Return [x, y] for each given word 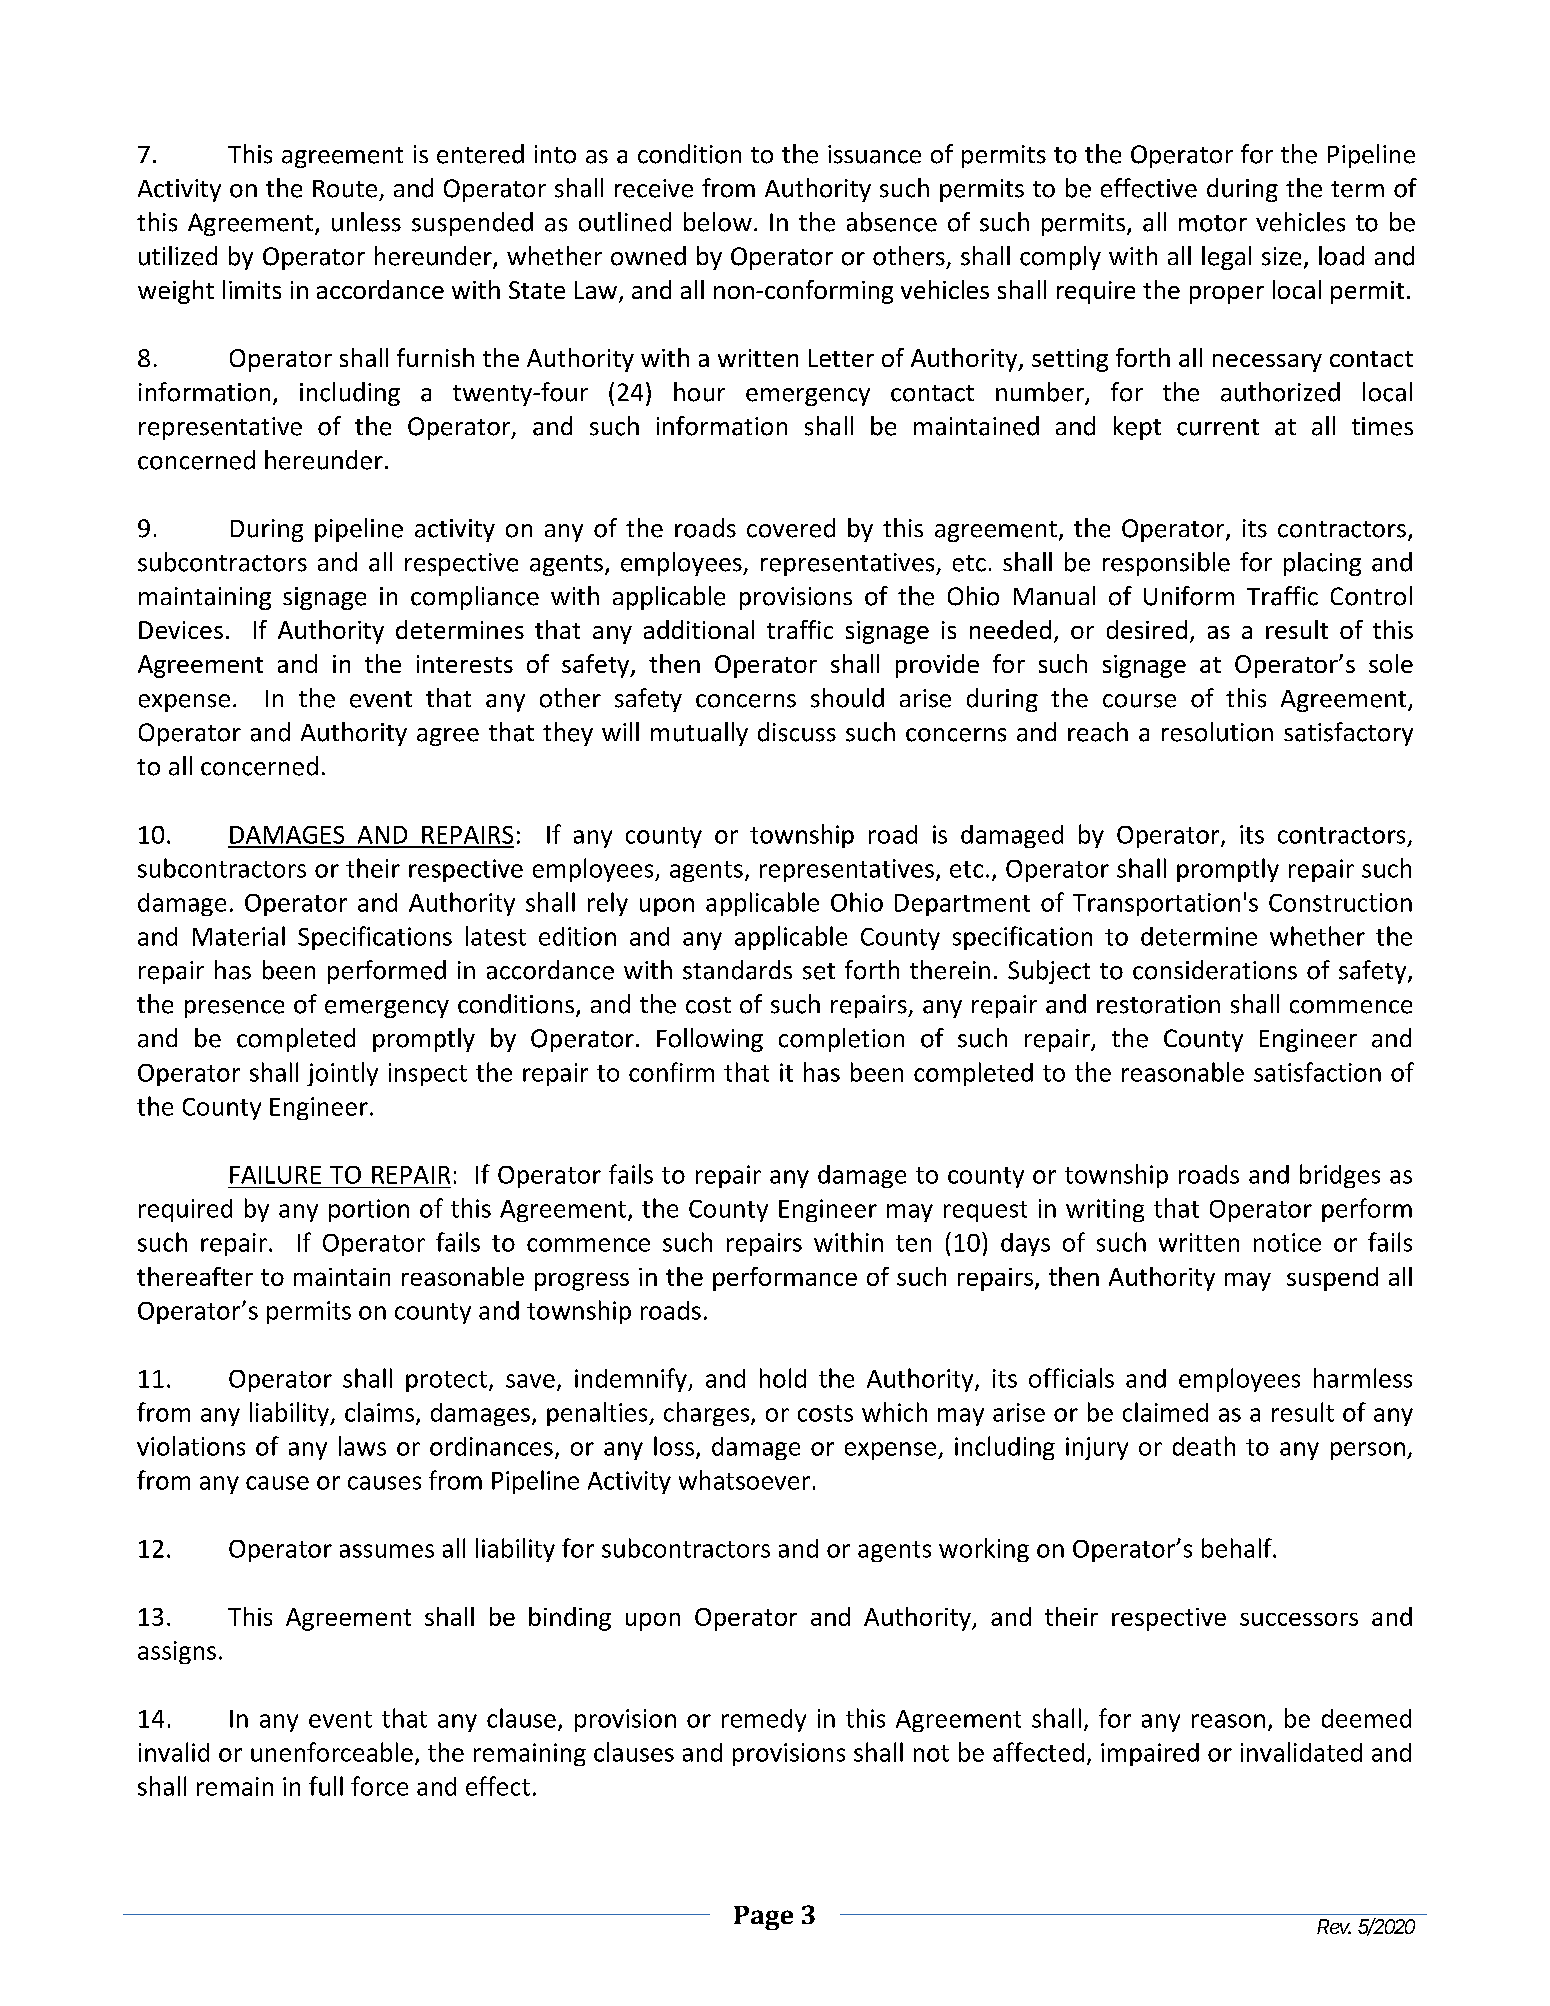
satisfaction [1317, 1072]
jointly [342, 1074]
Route [345, 189]
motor [1213, 223]
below [718, 222]
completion [841, 1040]
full [326, 1786]
